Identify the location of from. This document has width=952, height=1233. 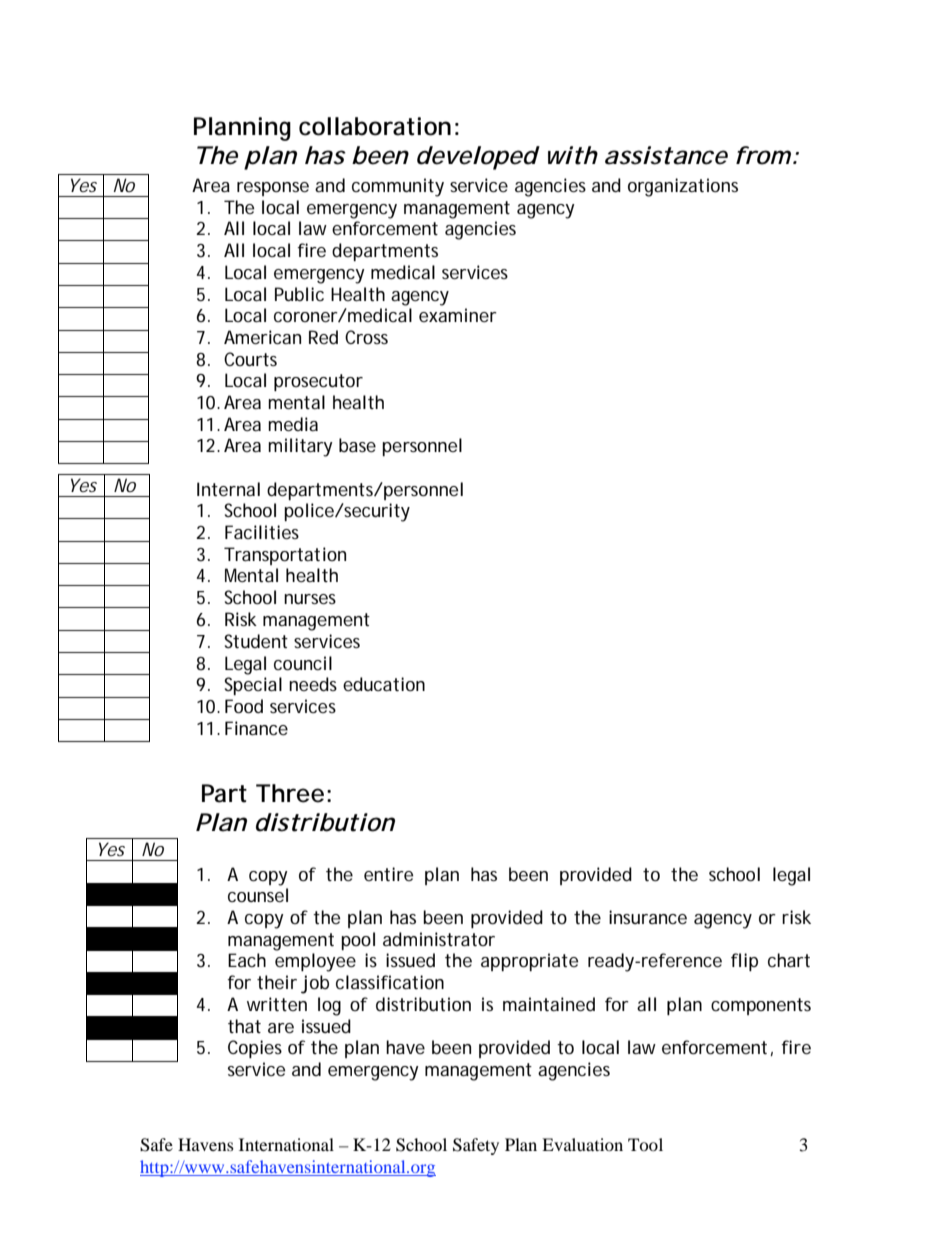
(763, 155).
